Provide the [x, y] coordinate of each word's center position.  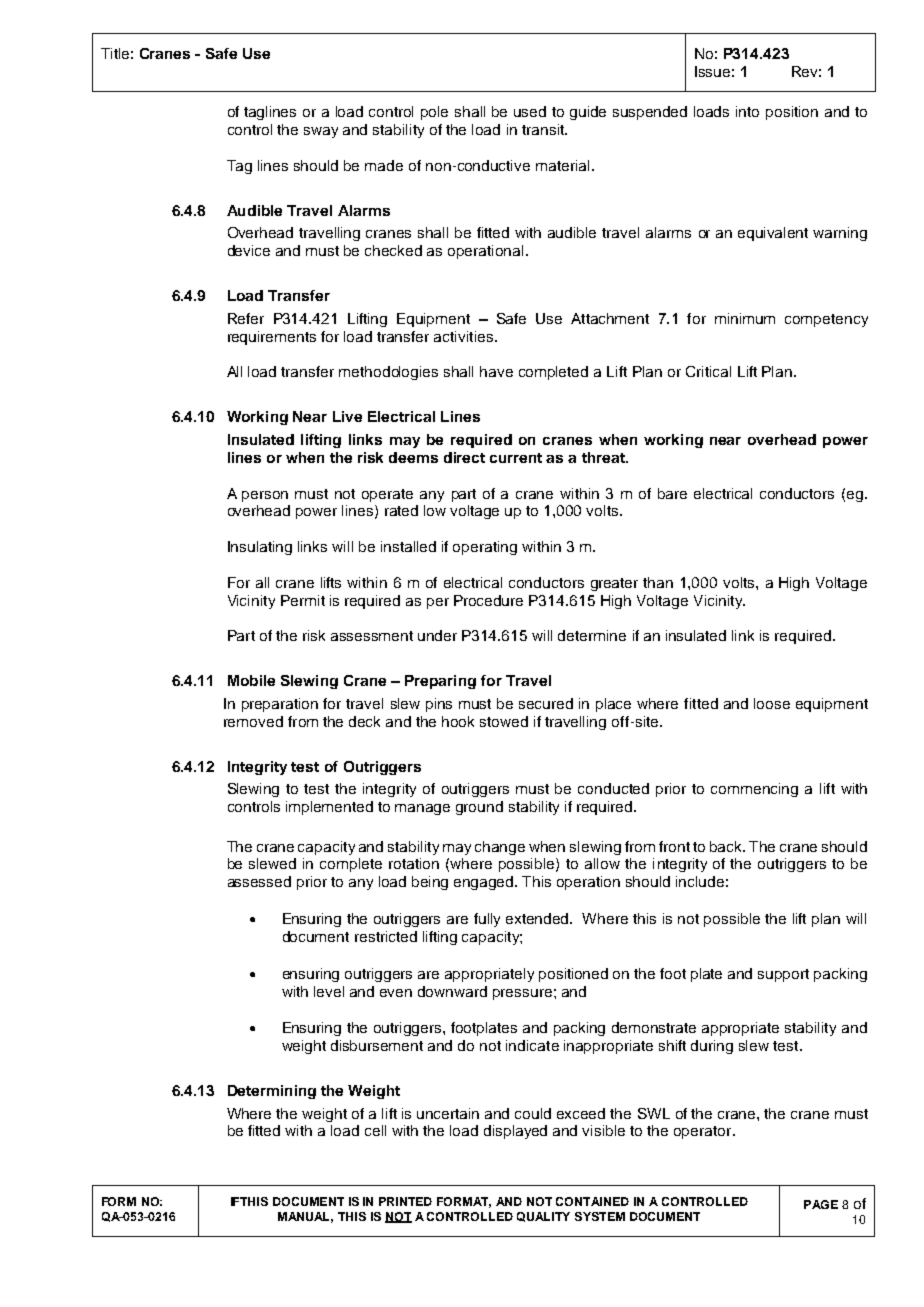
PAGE [821, 1204]
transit [544, 129]
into [747, 111]
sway [321, 132]
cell [375, 1130]
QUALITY [543, 1217]
